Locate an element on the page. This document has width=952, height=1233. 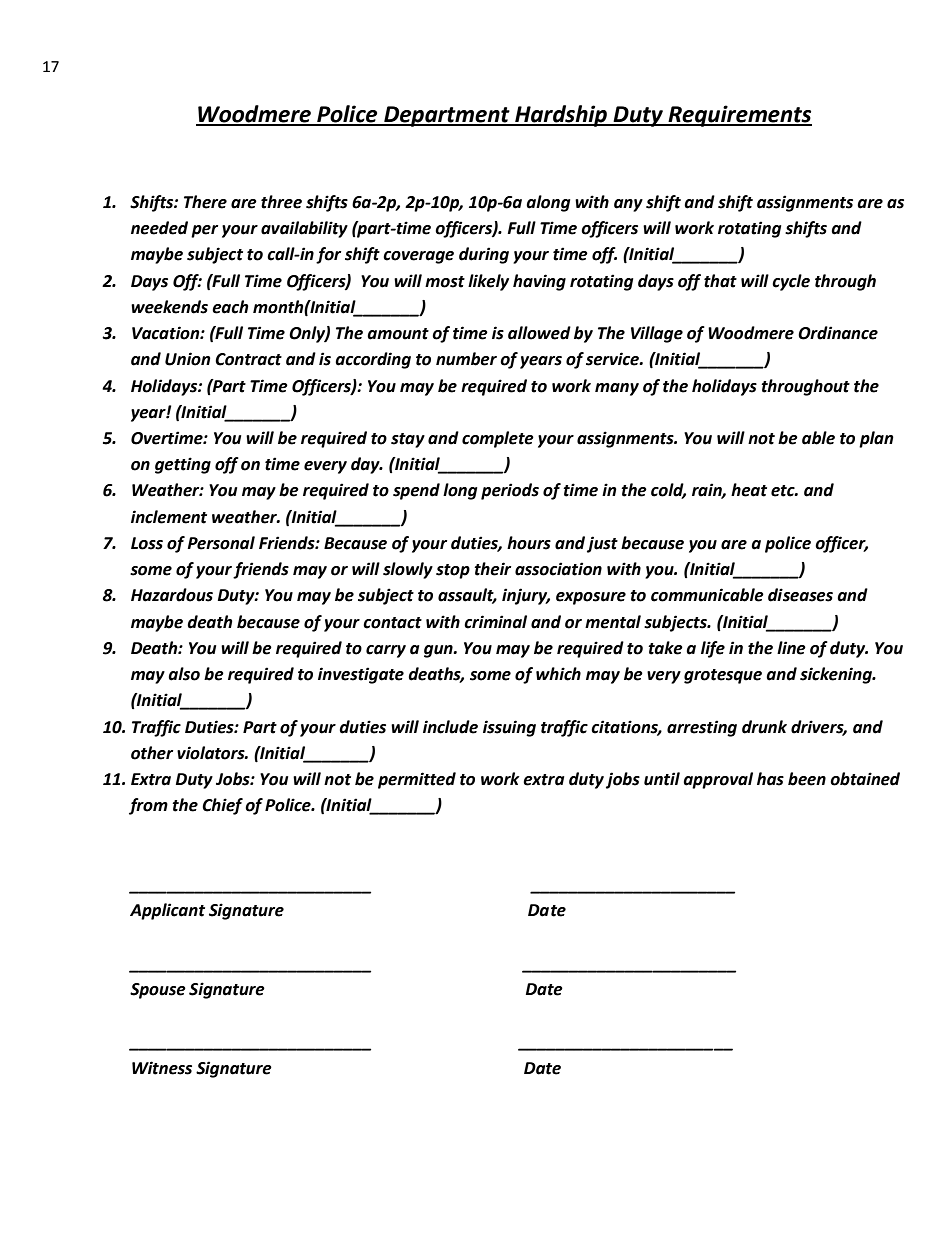
Ordinance is located at coordinates (838, 333).
